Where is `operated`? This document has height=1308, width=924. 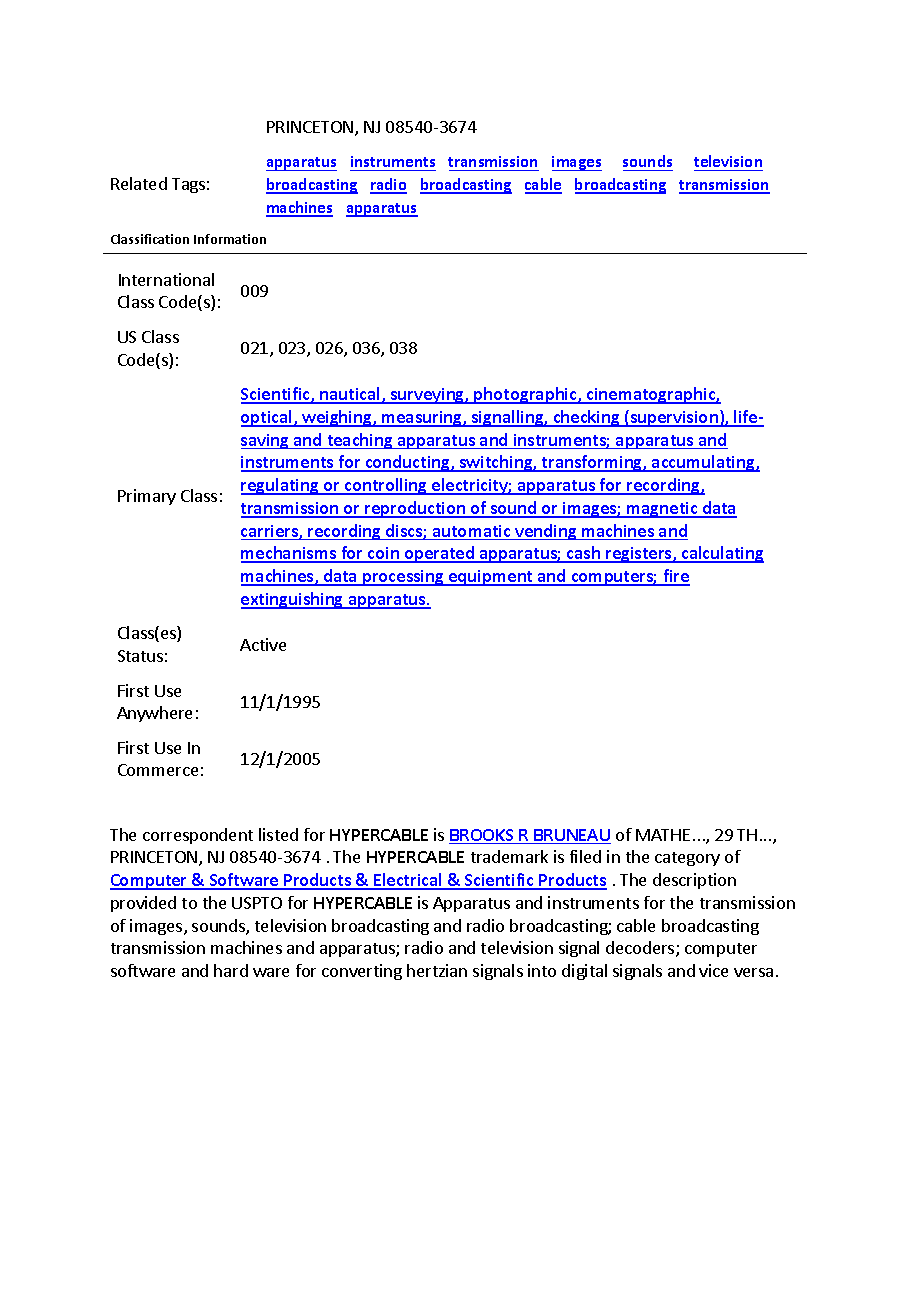 operated is located at coordinates (440, 554).
